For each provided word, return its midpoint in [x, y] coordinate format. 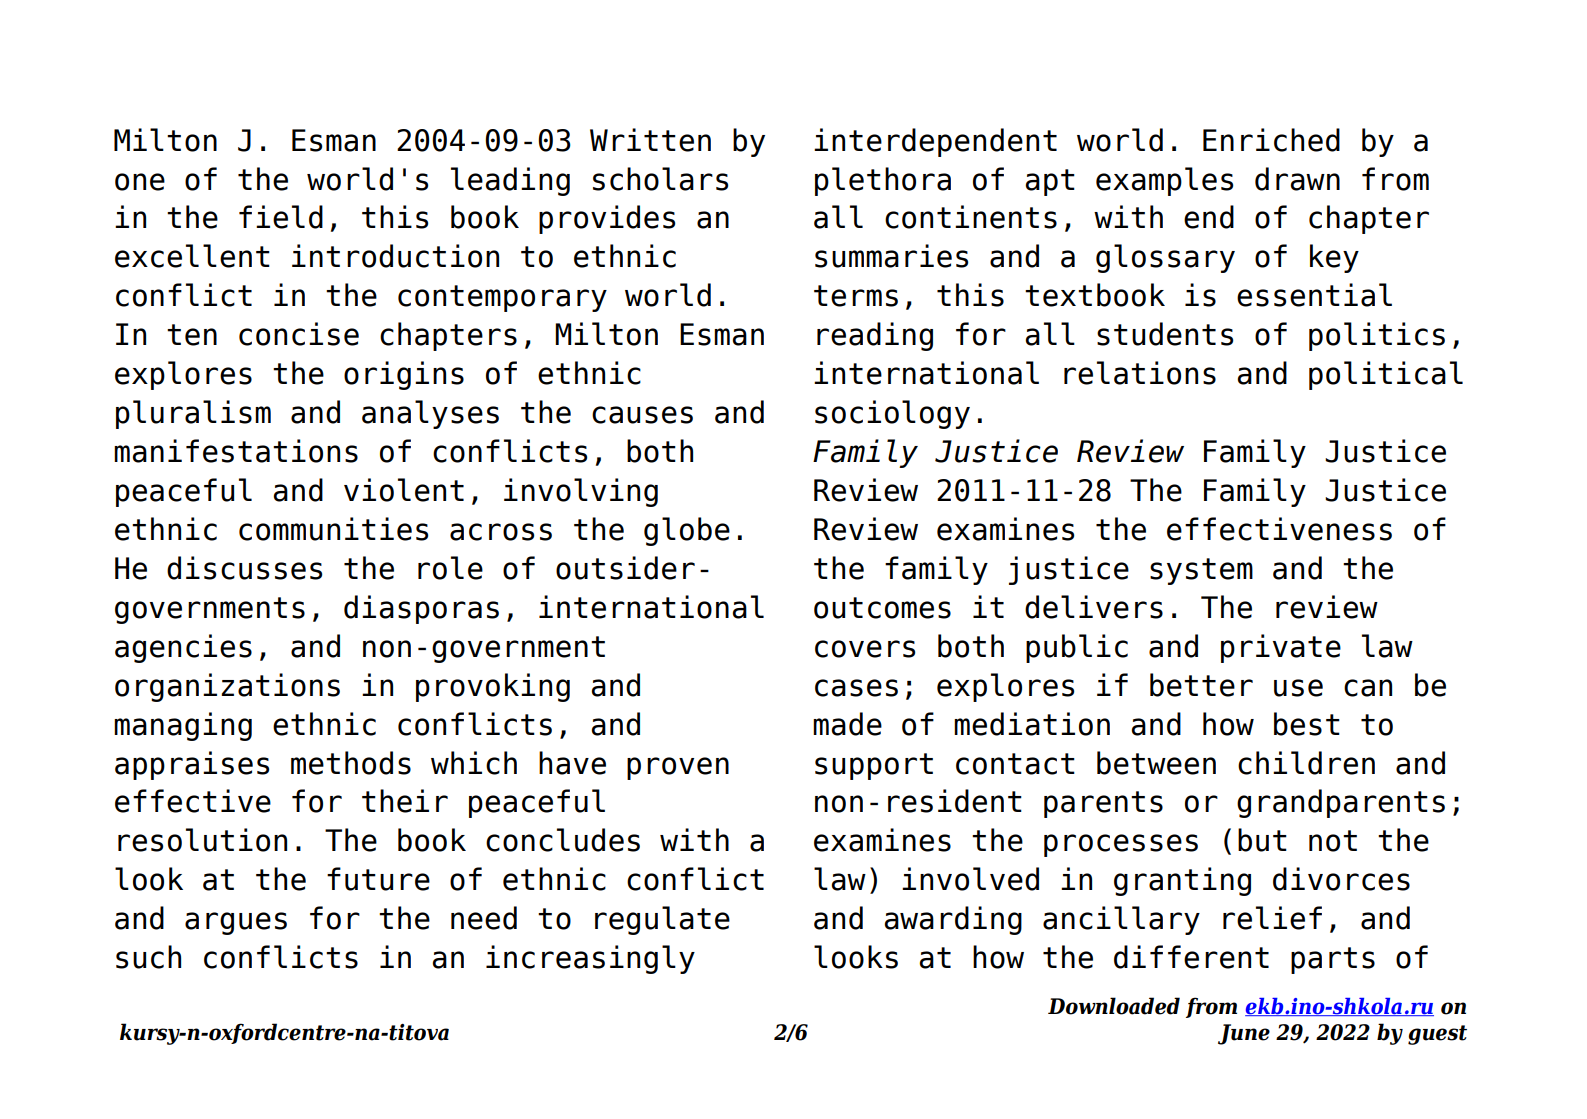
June [1244, 1034]
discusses [244, 568]
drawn [1297, 179]
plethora [883, 181]
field [281, 217]
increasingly [590, 959]
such [148, 957]
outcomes [882, 608]
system [1201, 571]
